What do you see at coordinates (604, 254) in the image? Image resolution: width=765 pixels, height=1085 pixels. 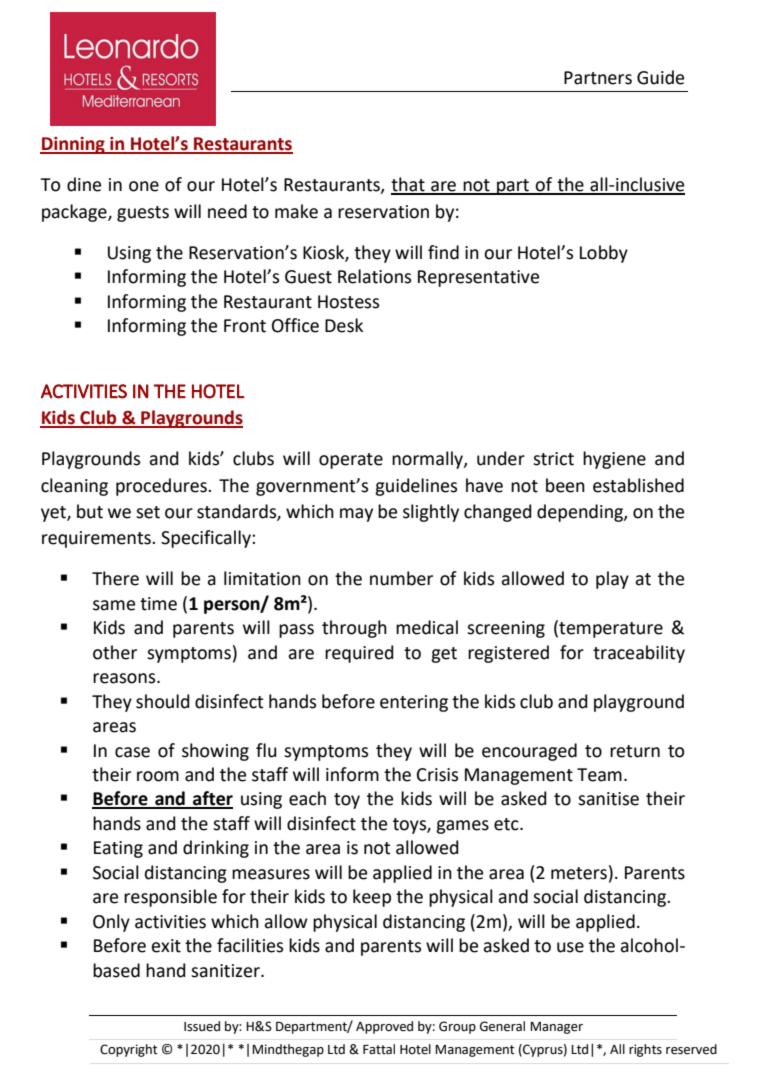 I see `Lobby` at bounding box center [604, 254].
